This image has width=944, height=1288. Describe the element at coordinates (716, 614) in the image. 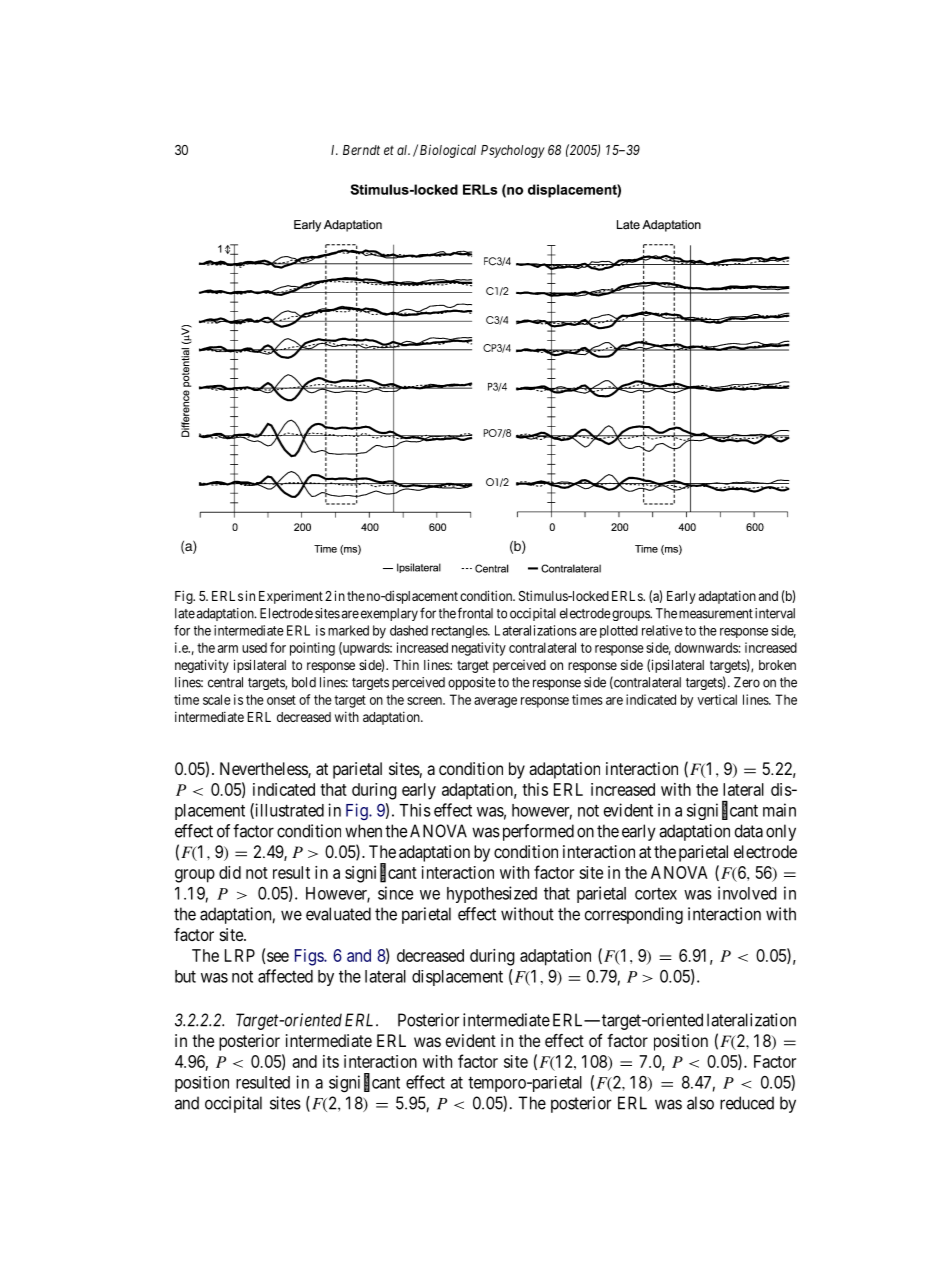

I see `measurement` at that location.
